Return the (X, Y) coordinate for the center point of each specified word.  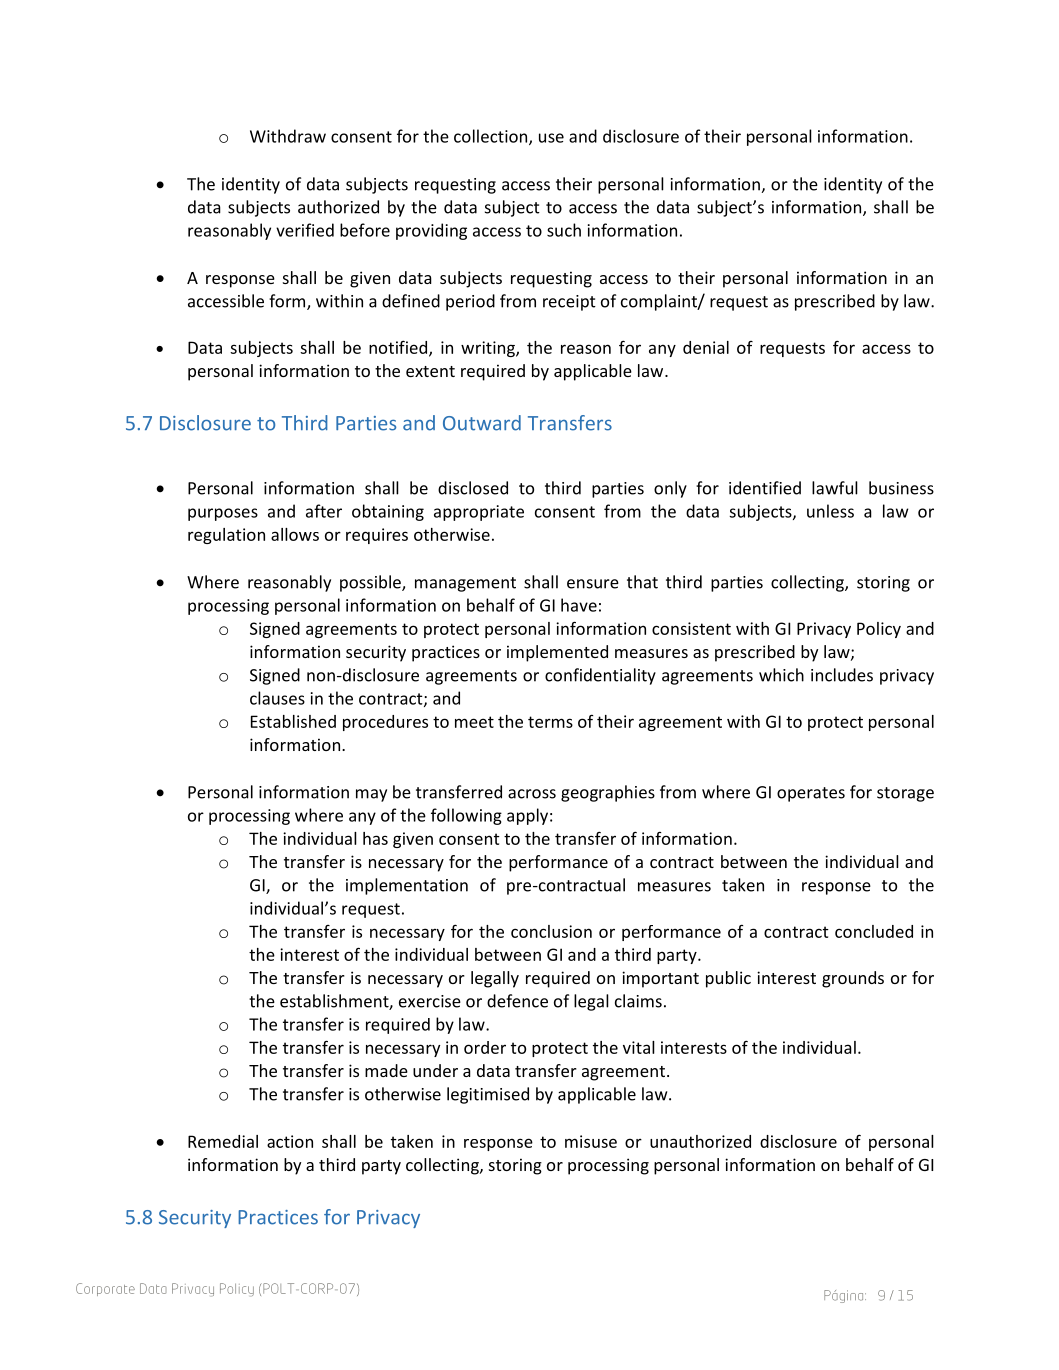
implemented (557, 653)
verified (305, 230)
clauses (277, 698)
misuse (591, 1141)
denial (706, 347)
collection (492, 137)
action (290, 1141)
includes (842, 675)
